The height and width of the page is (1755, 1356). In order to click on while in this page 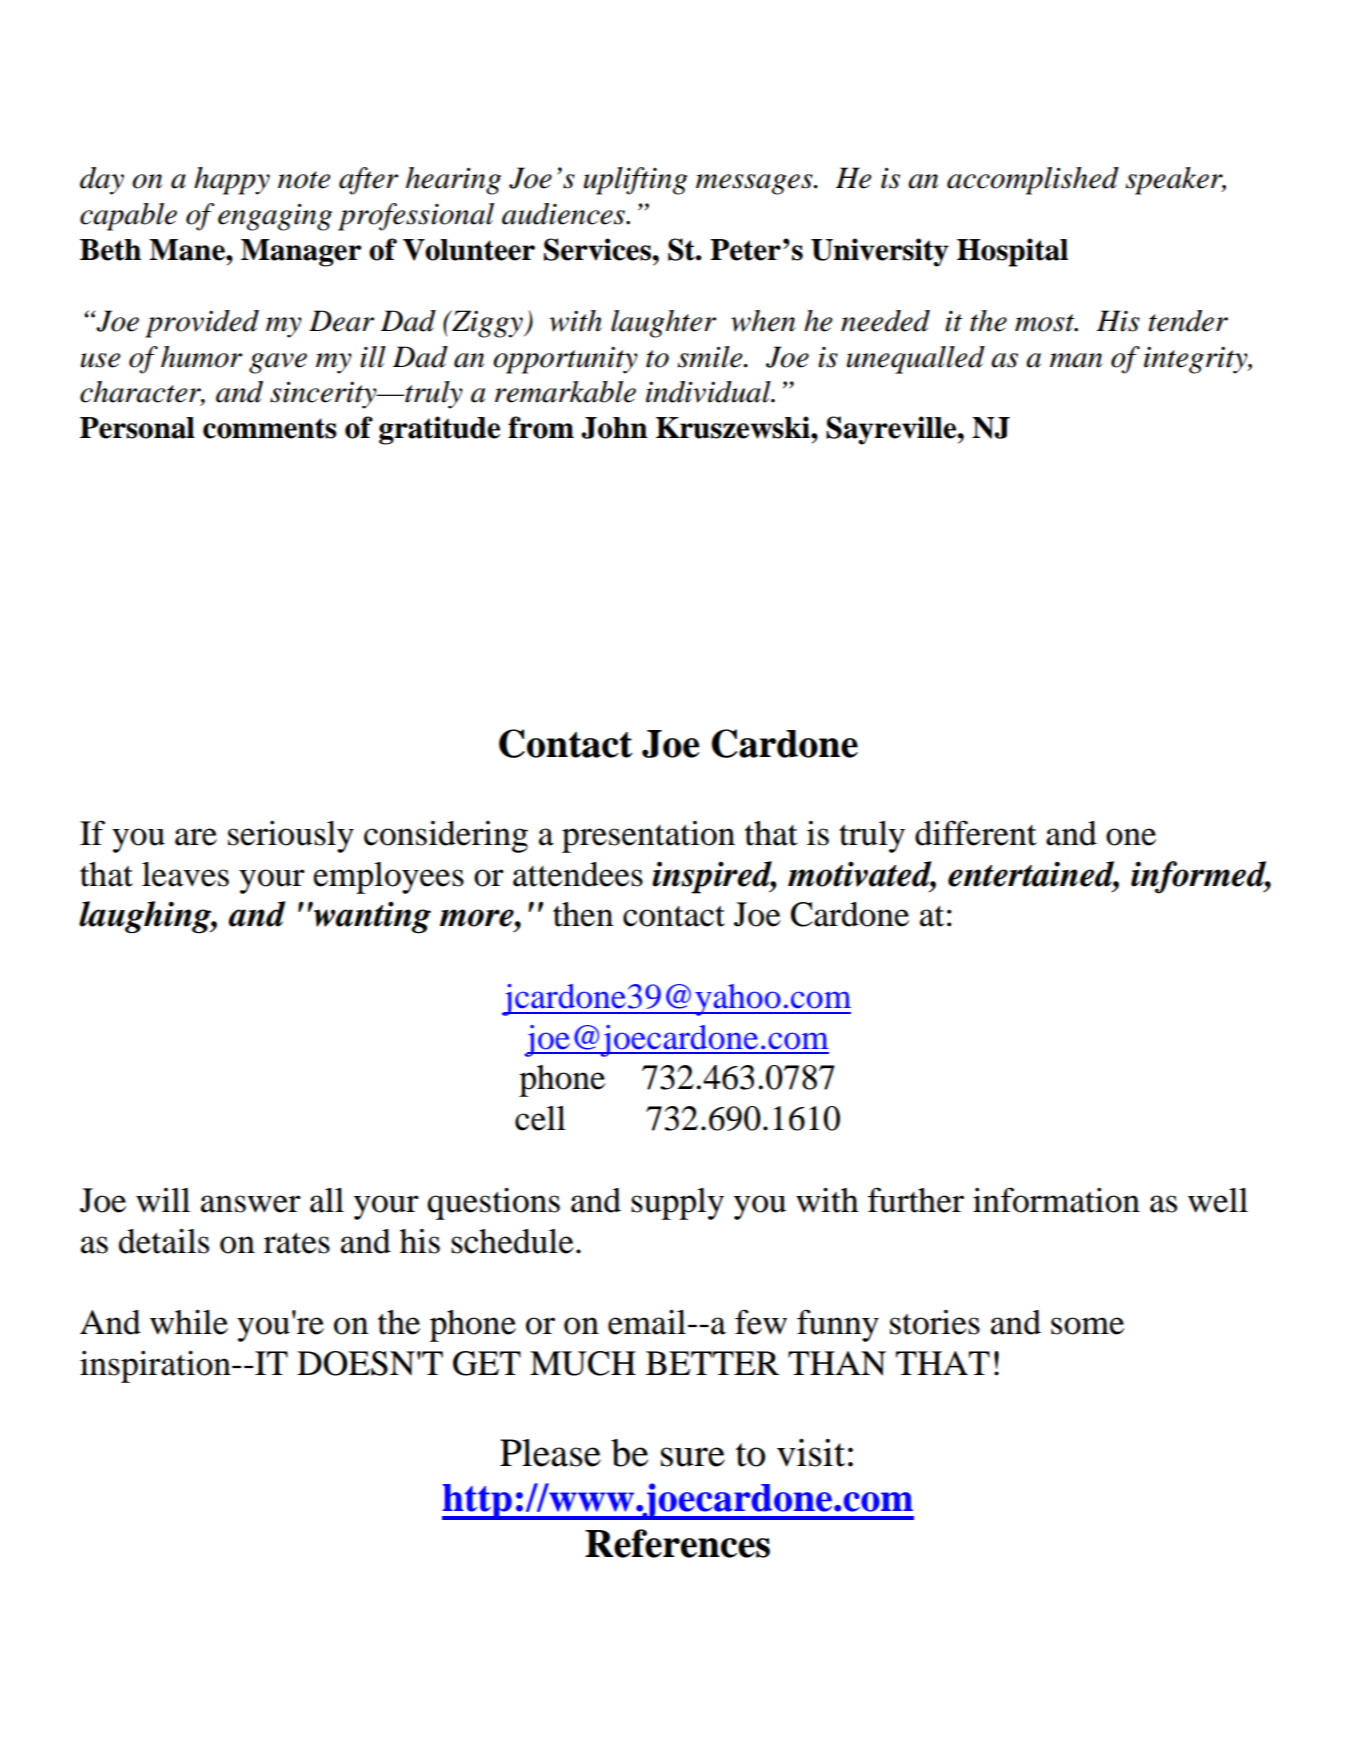, I will do `click(189, 1322)`.
